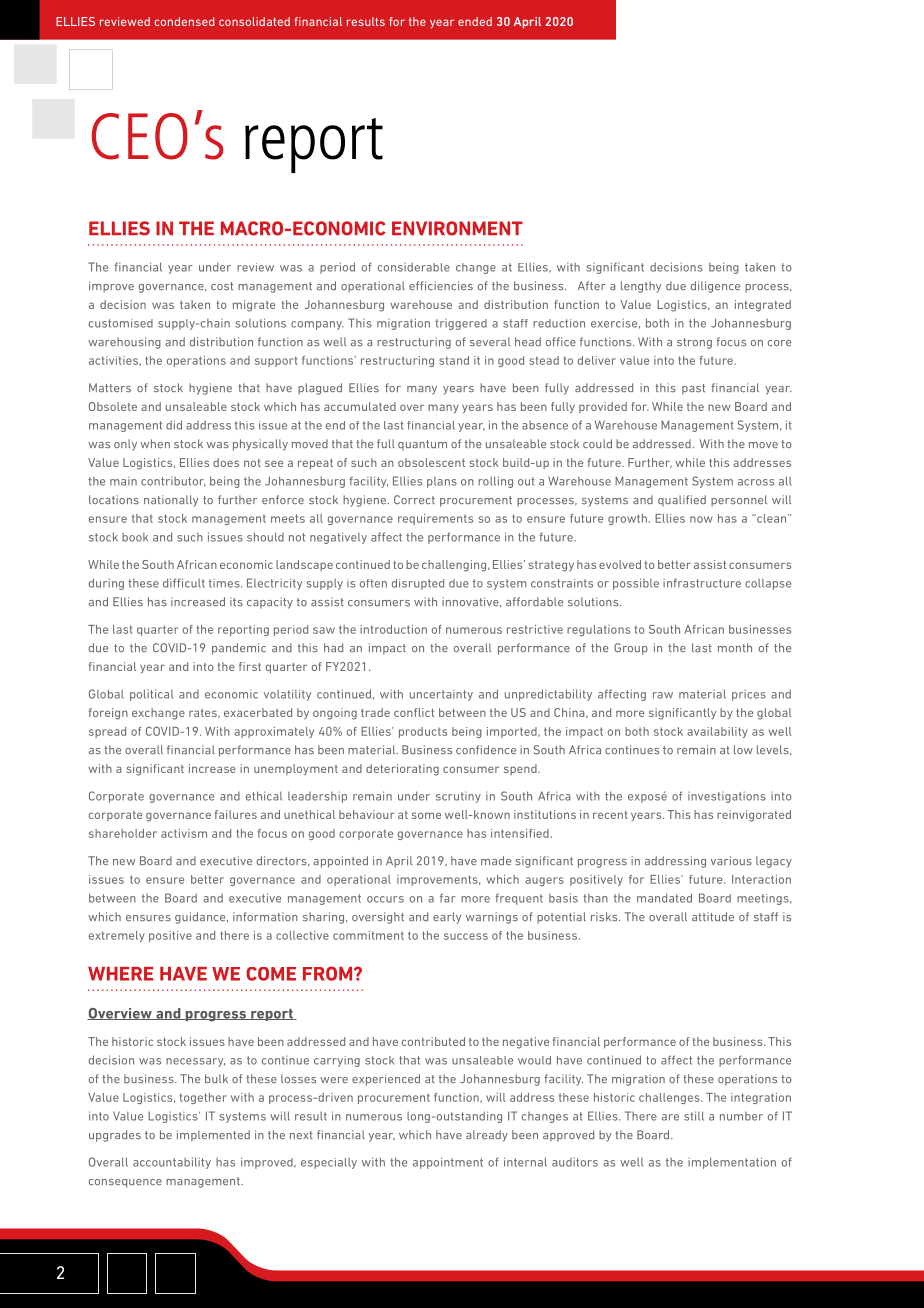 The height and width of the page is (1308, 924). I want to click on appointment, so click(448, 1163).
